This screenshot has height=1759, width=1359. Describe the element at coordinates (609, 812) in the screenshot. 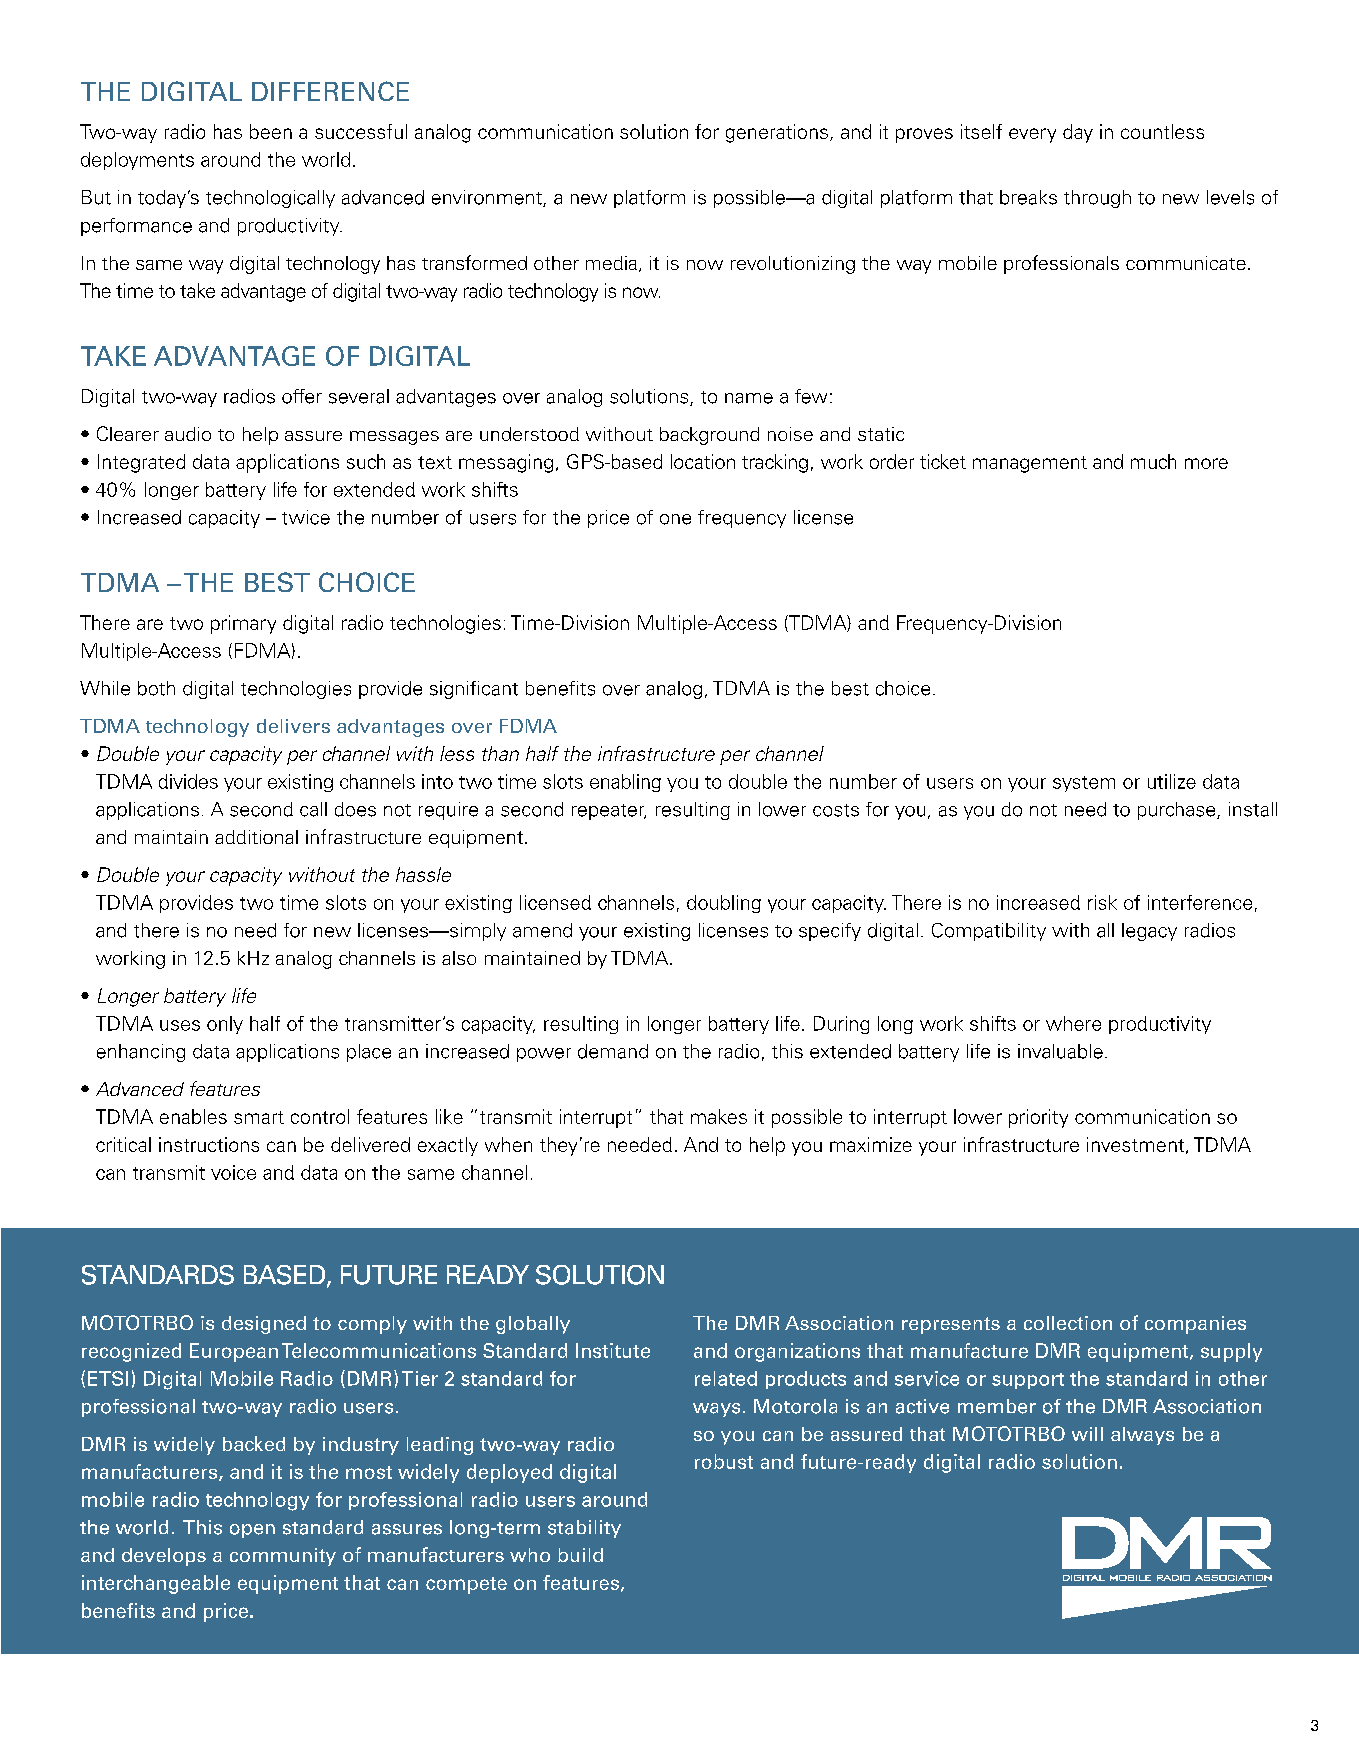

I see `repeater` at that location.
